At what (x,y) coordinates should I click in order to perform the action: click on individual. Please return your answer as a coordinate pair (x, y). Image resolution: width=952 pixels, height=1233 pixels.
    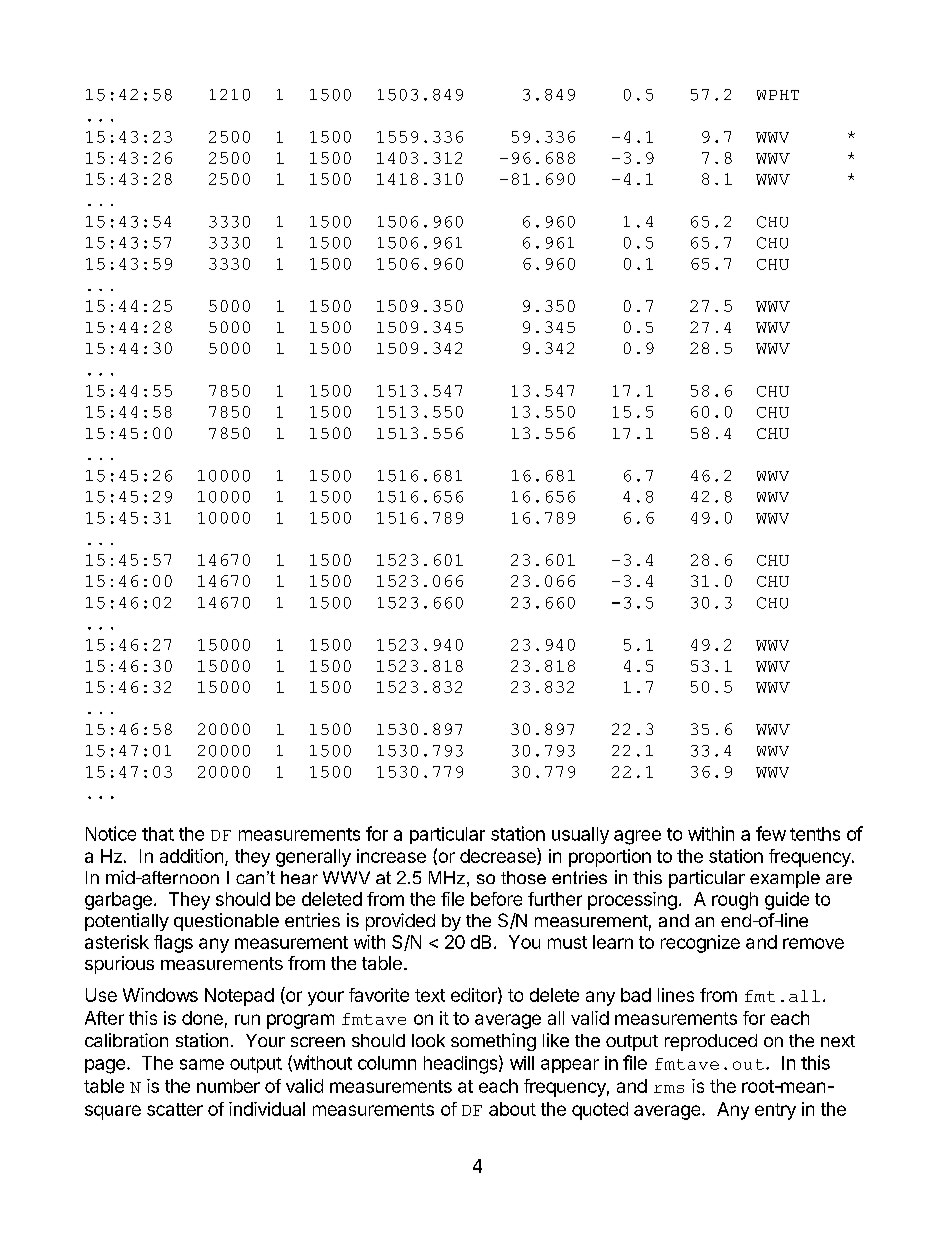
    Looking at the image, I should click on (267, 1109).
